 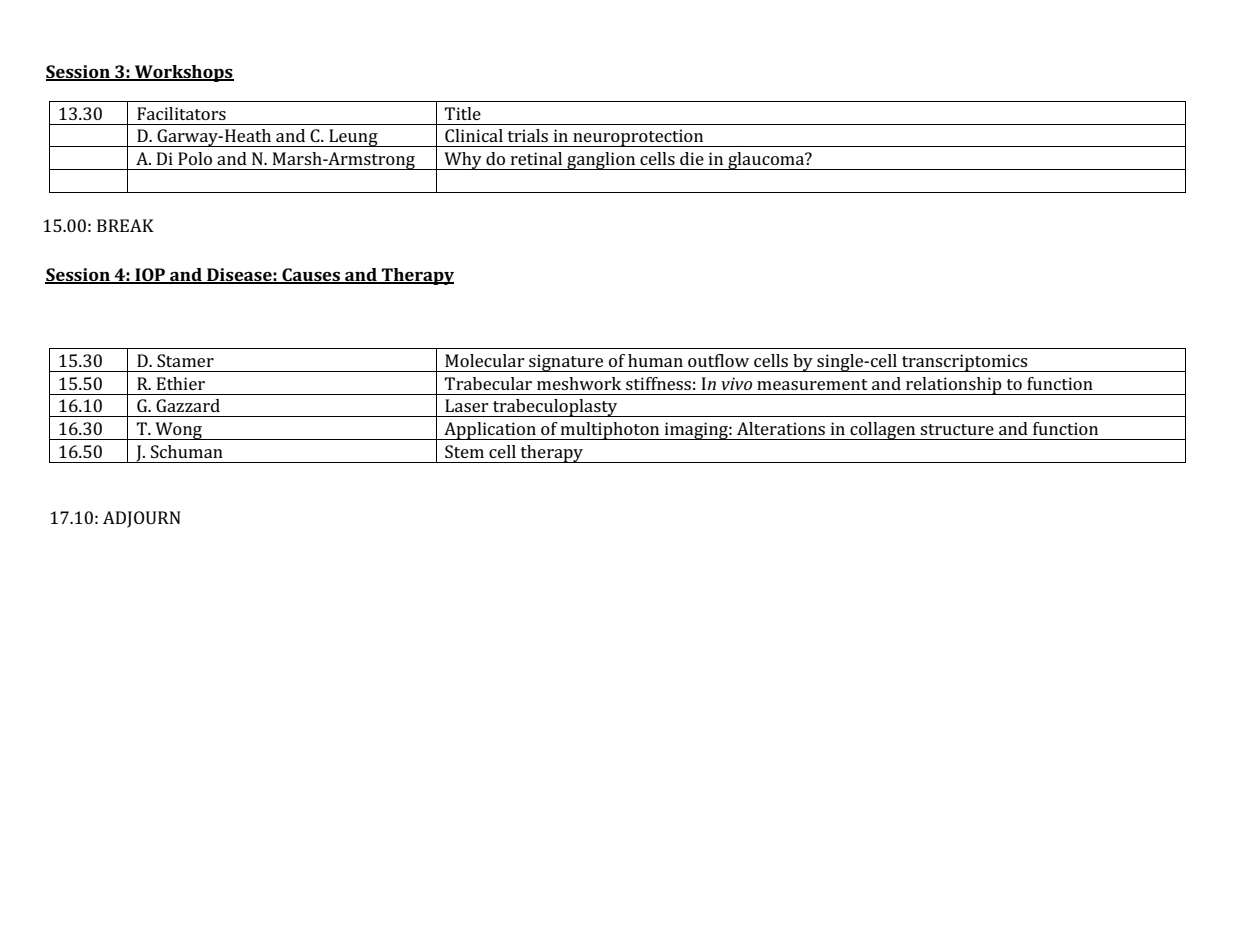 What do you see at coordinates (463, 113) in the screenshot?
I see `Title` at bounding box center [463, 113].
